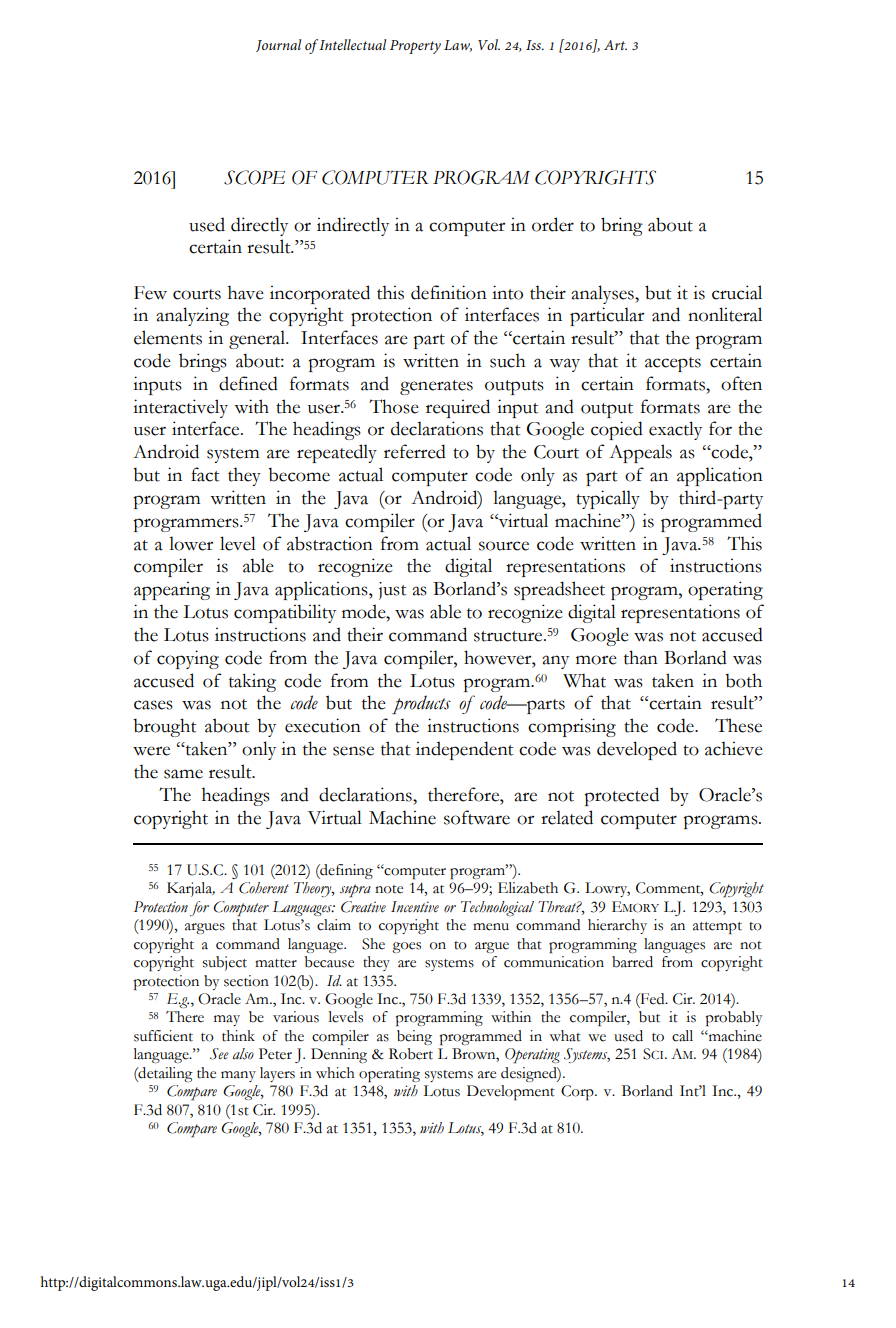  I want to click on Journal, so click(278, 45).
